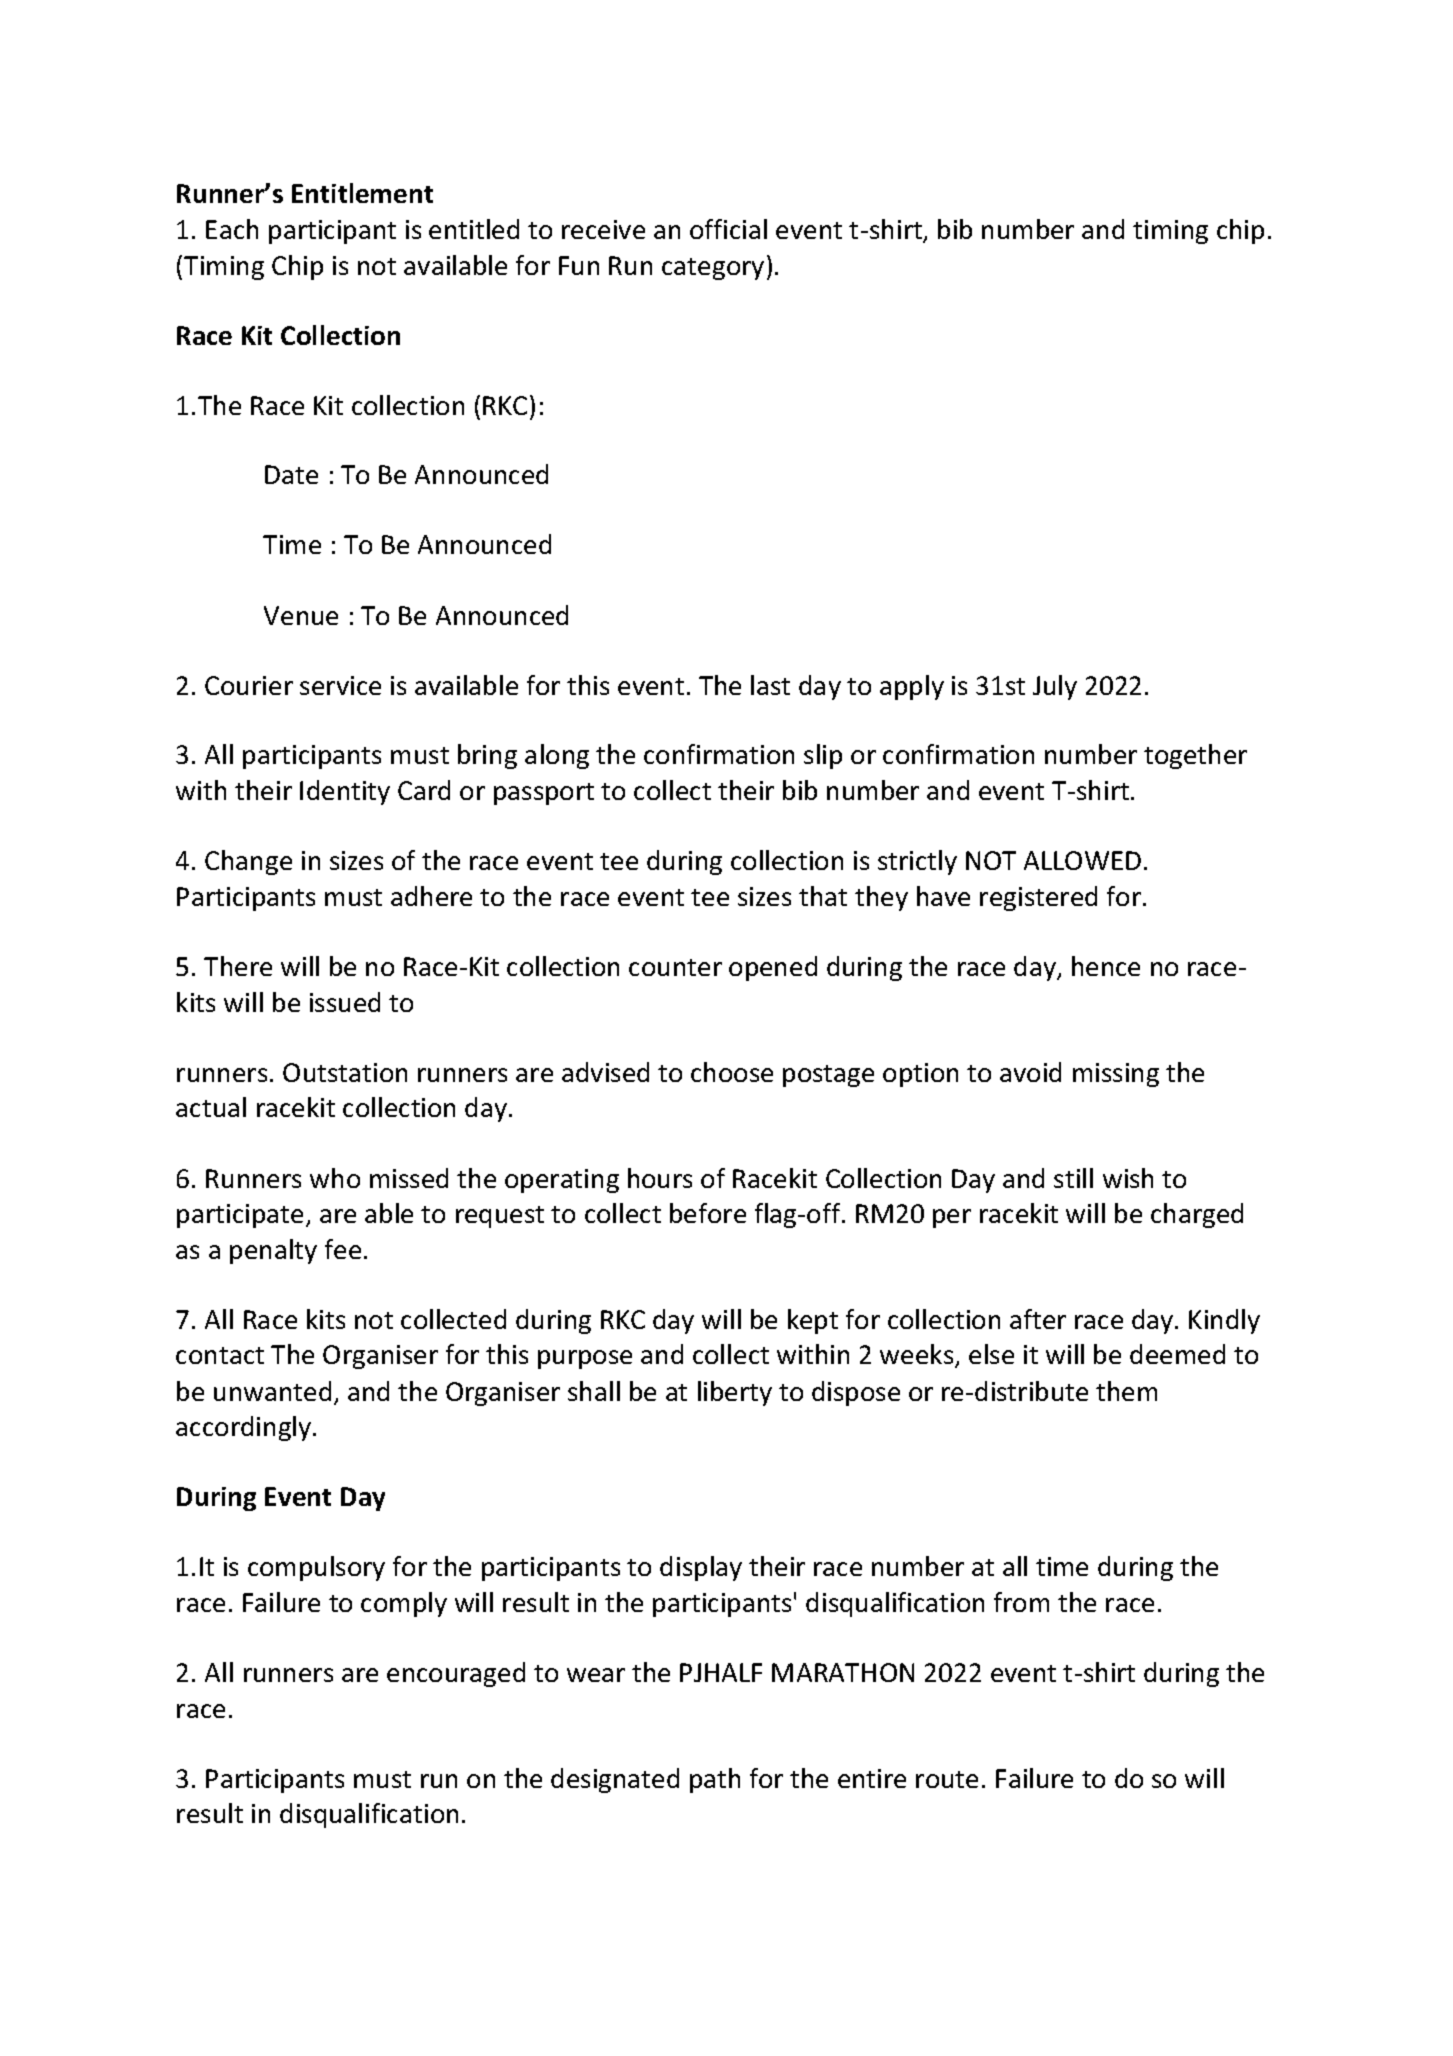  Describe the element at coordinates (456, 1674) in the page. I see `encouraged` at that location.
